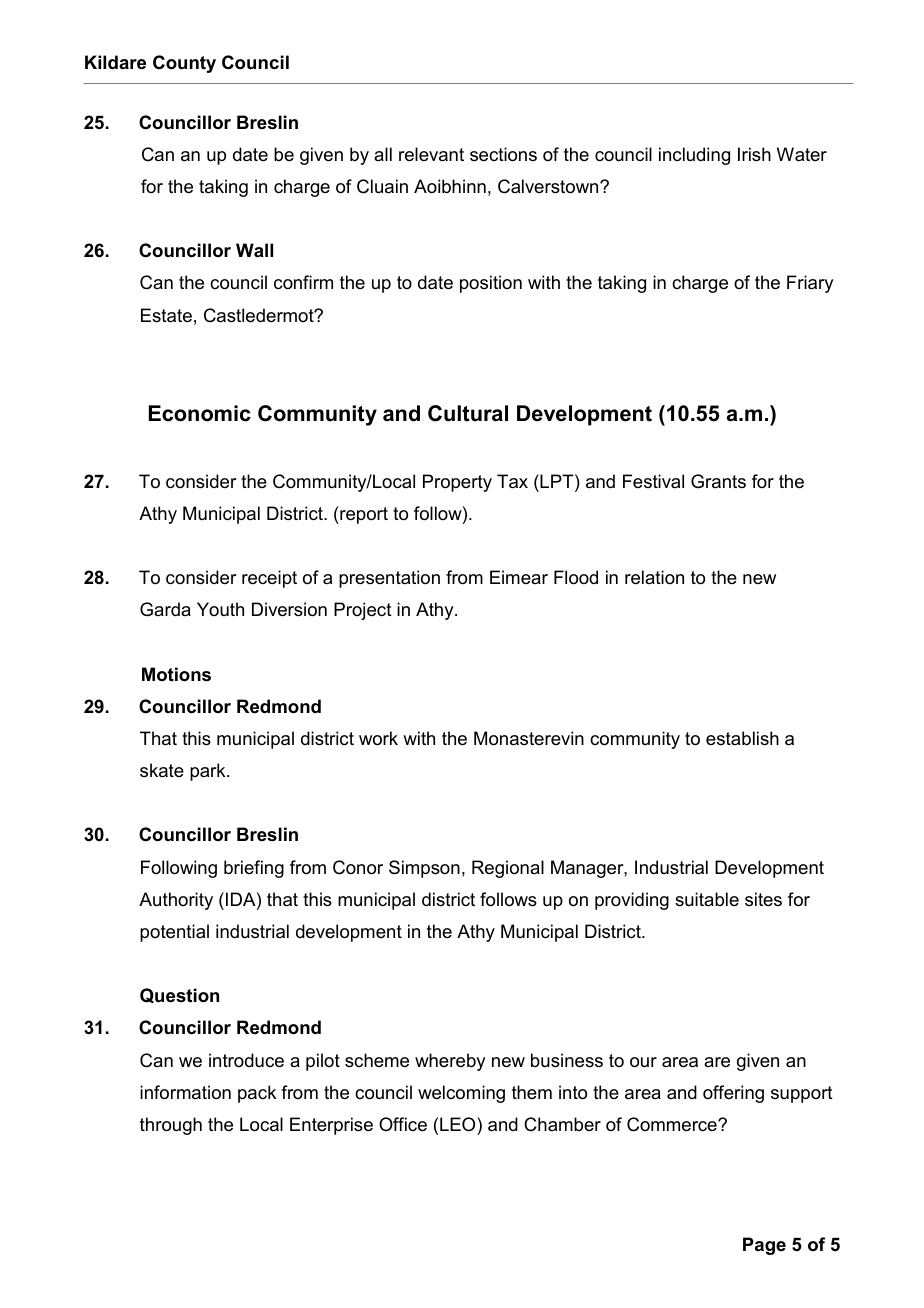 The height and width of the page is (1308, 924). What do you see at coordinates (171, 1126) in the page?
I see `through` at bounding box center [171, 1126].
